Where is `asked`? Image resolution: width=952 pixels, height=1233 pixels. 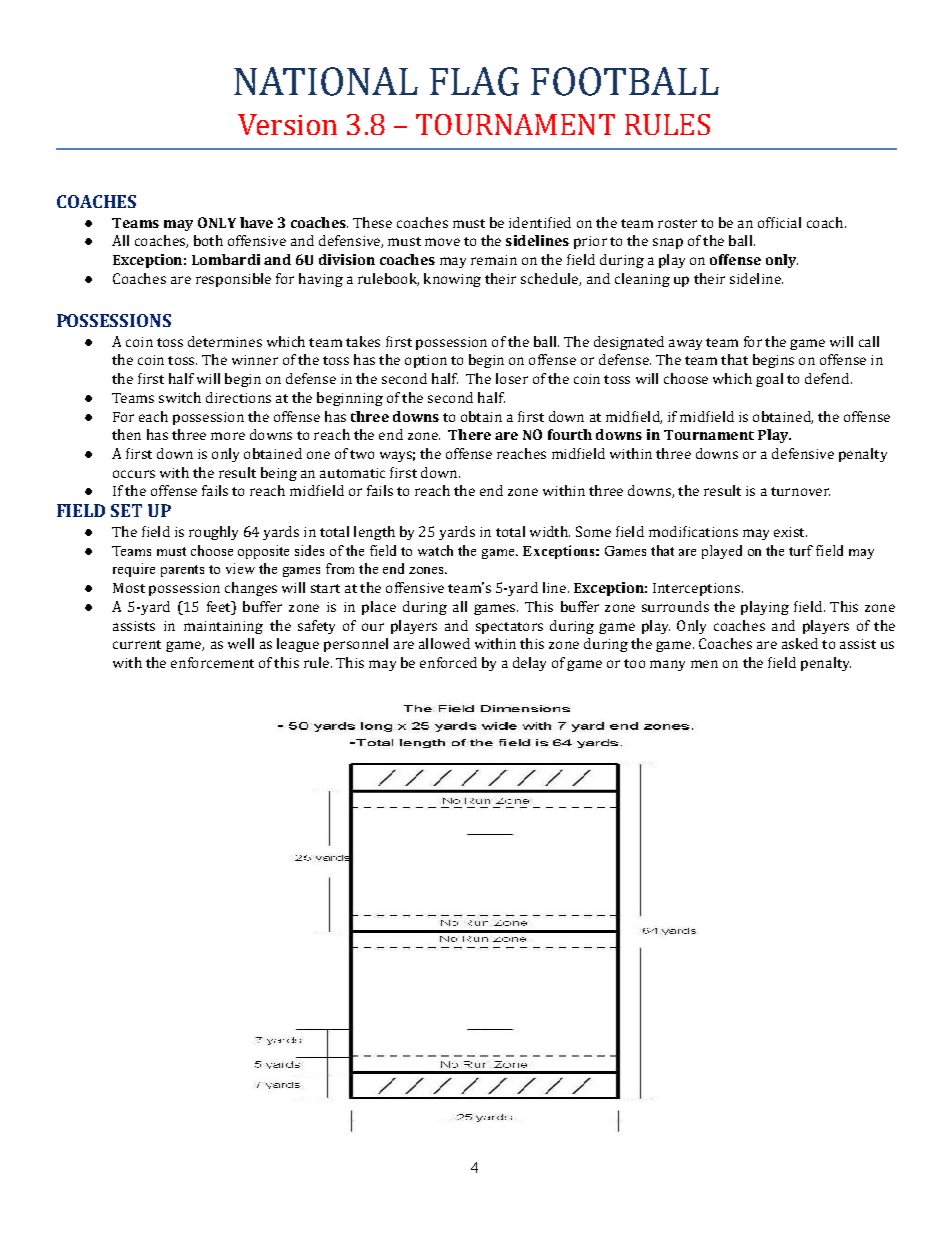
asked is located at coordinates (800, 643).
